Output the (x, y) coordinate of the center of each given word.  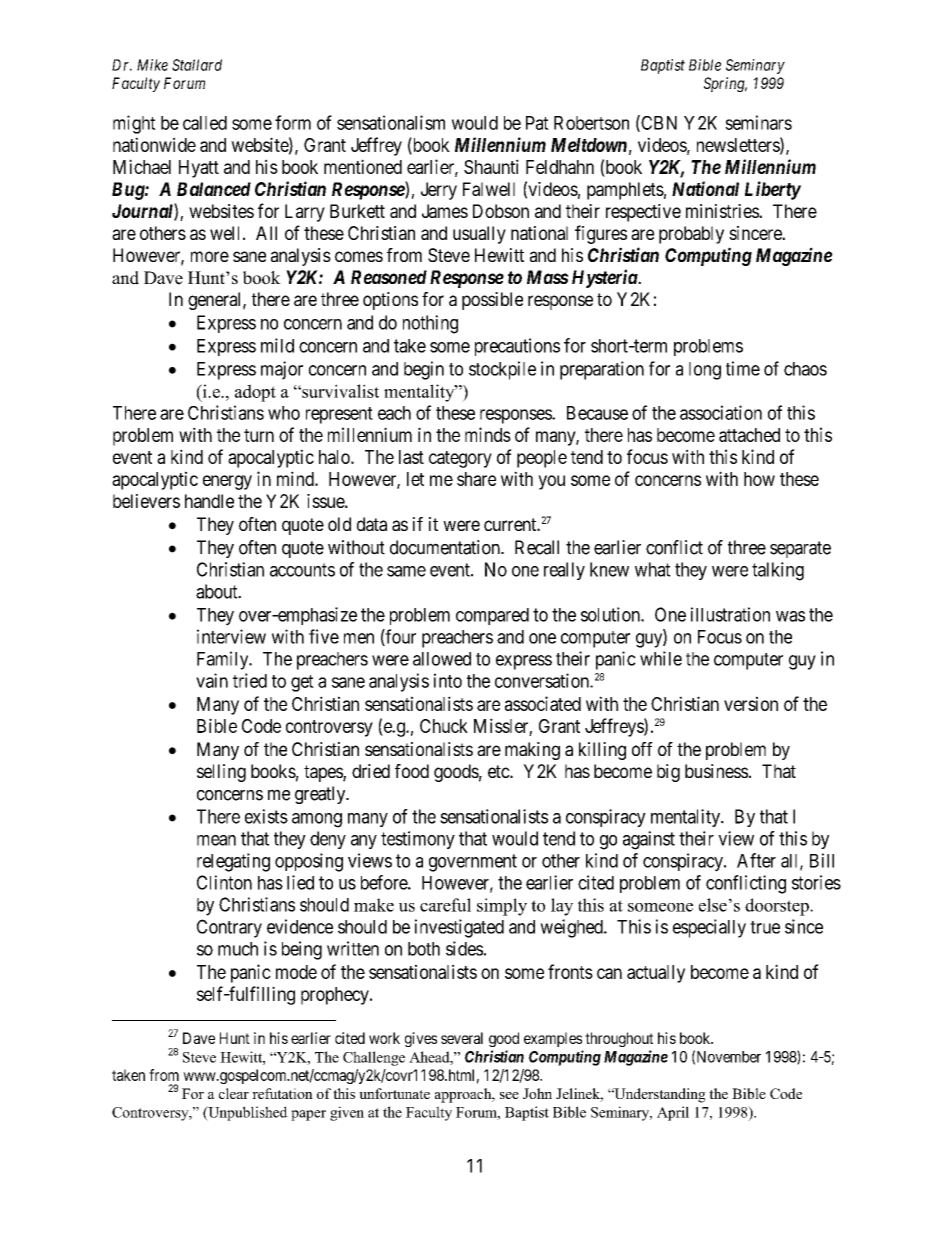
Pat (537, 123)
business (716, 771)
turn (259, 435)
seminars (758, 122)
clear (234, 1093)
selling (221, 773)
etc (499, 771)
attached (749, 435)
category (460, 459)
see (509, 1095)
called (205, 123)
